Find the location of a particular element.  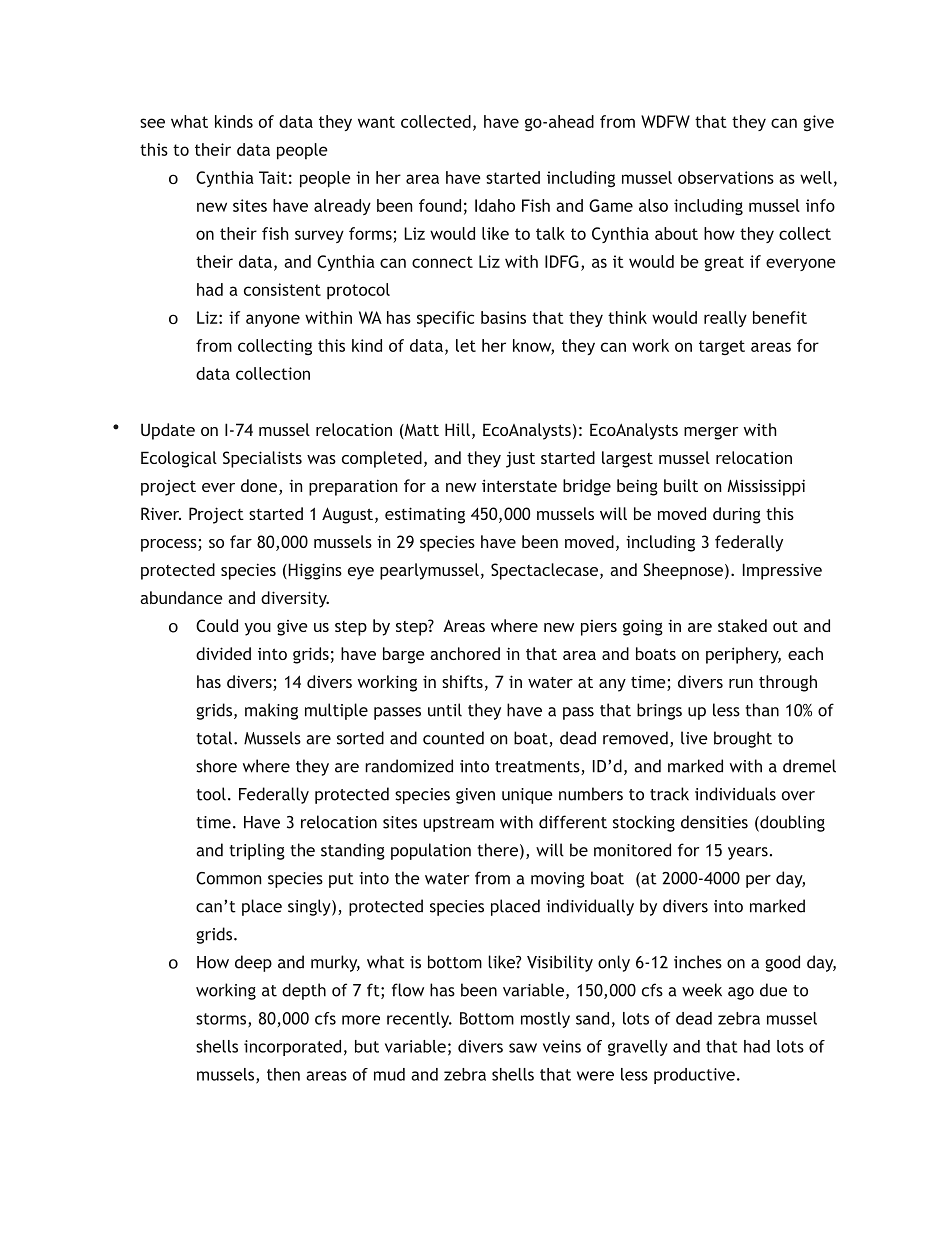

storms is located at coordinates (222, 1020).
